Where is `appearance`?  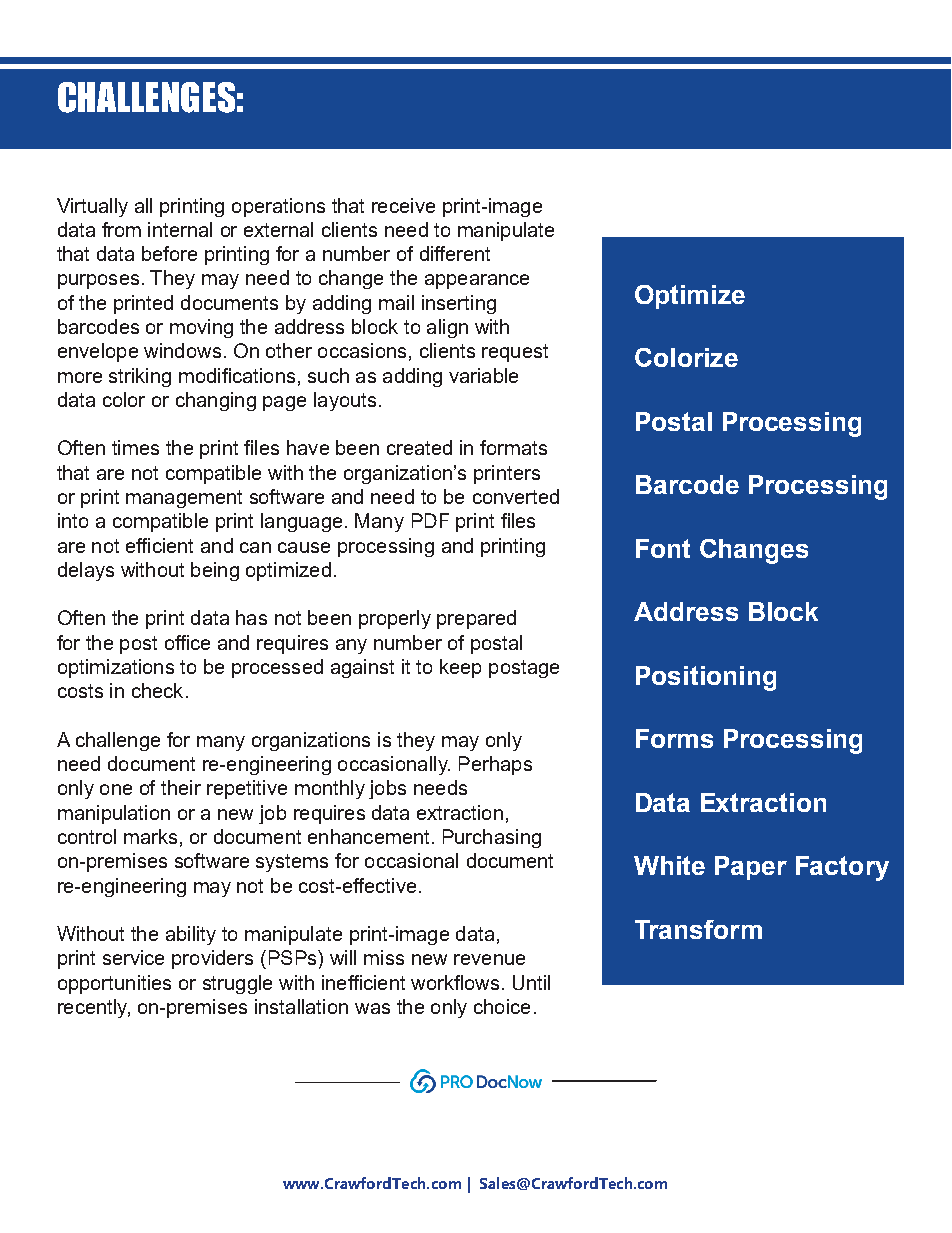 appearance is located at coordinates (477, 281).
